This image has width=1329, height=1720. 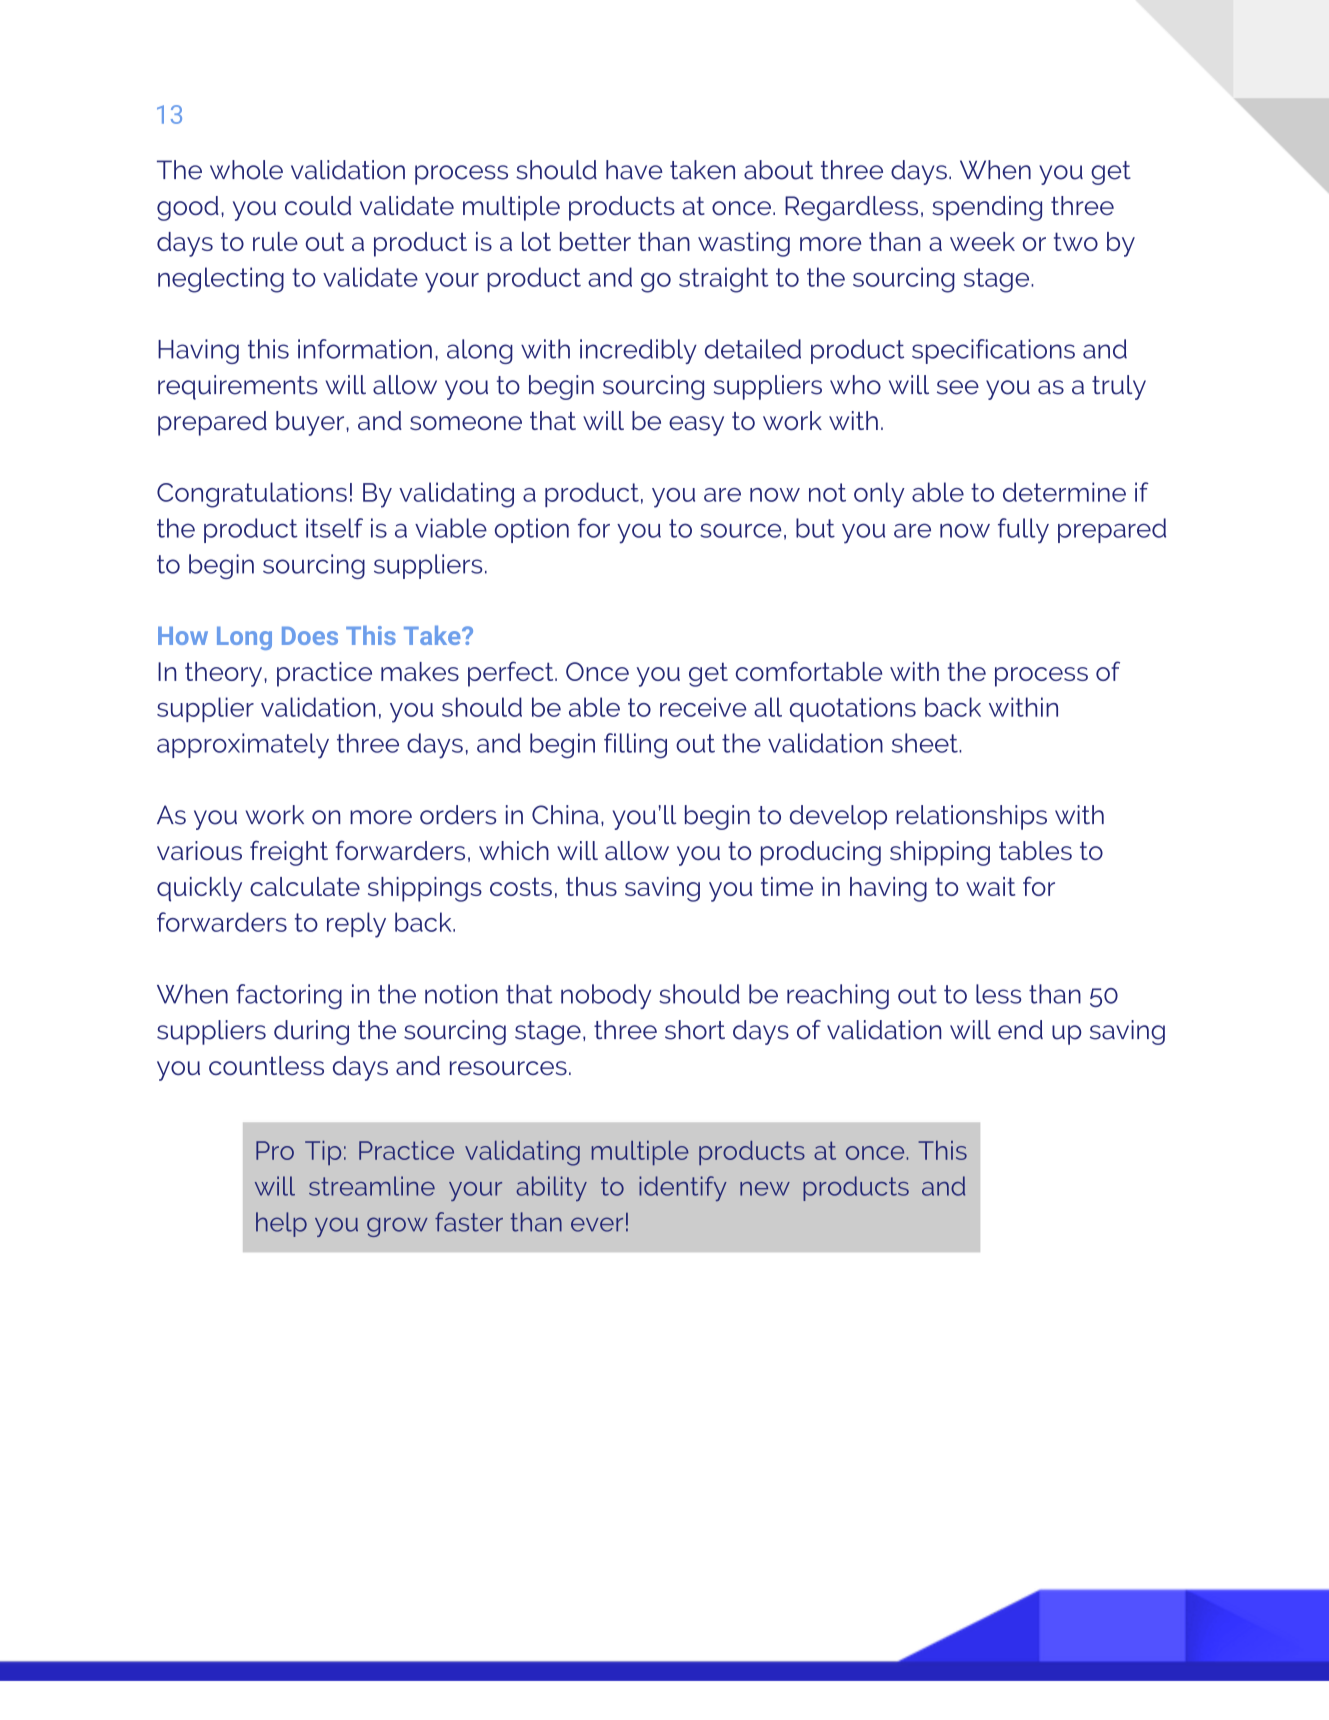 I want to click on receive, so click(x=703, y=707).
